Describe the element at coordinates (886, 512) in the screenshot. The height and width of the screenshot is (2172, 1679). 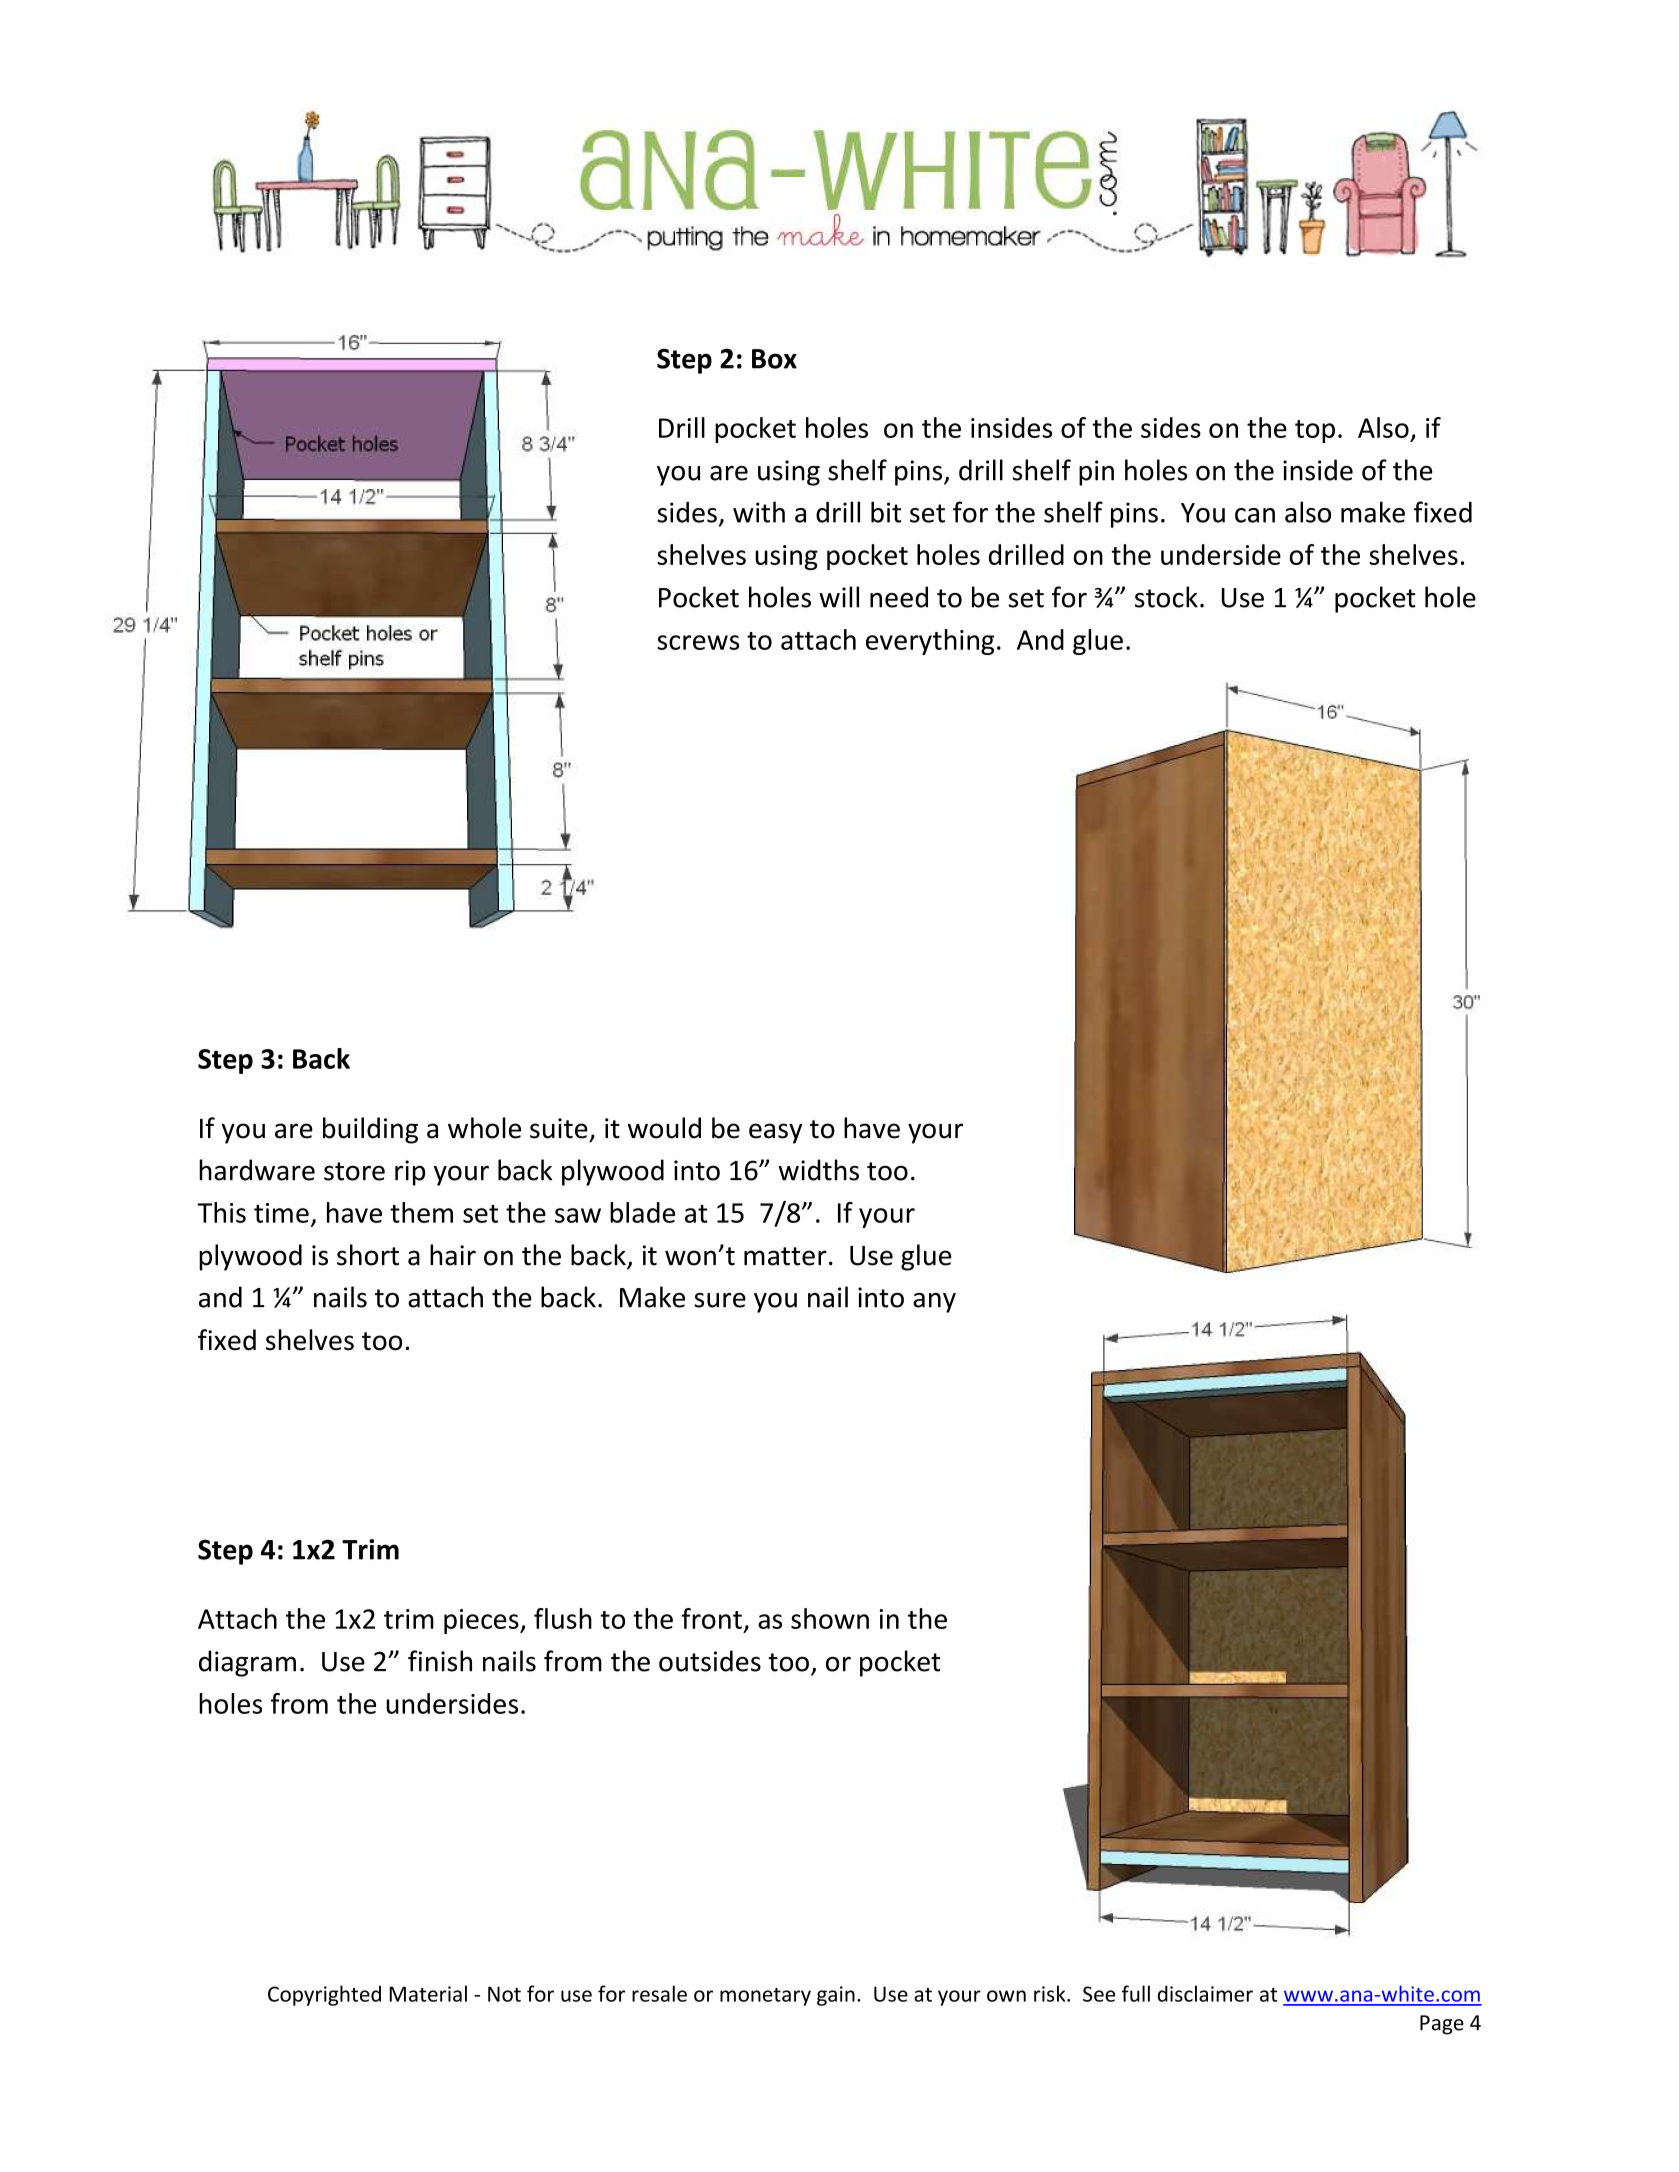
I see `bit` at that location.
